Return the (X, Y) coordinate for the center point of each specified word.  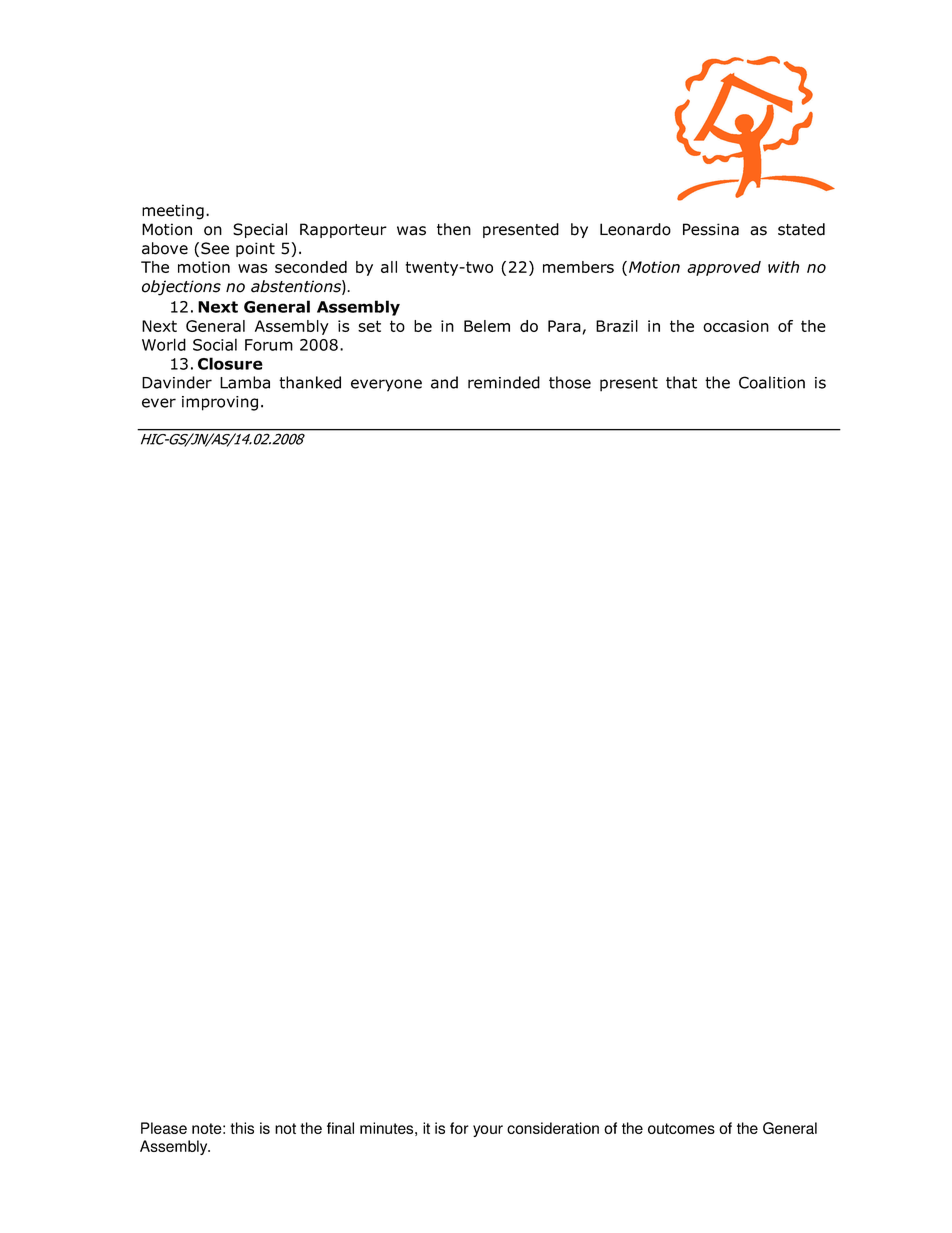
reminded (504, 382)
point (255, 249)
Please (164, 1128)
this (242, 1128)
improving (220, 403)
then (454, 229)
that (681, 382)
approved (724, 268)
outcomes (681, 1128)
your (488, 1131)
